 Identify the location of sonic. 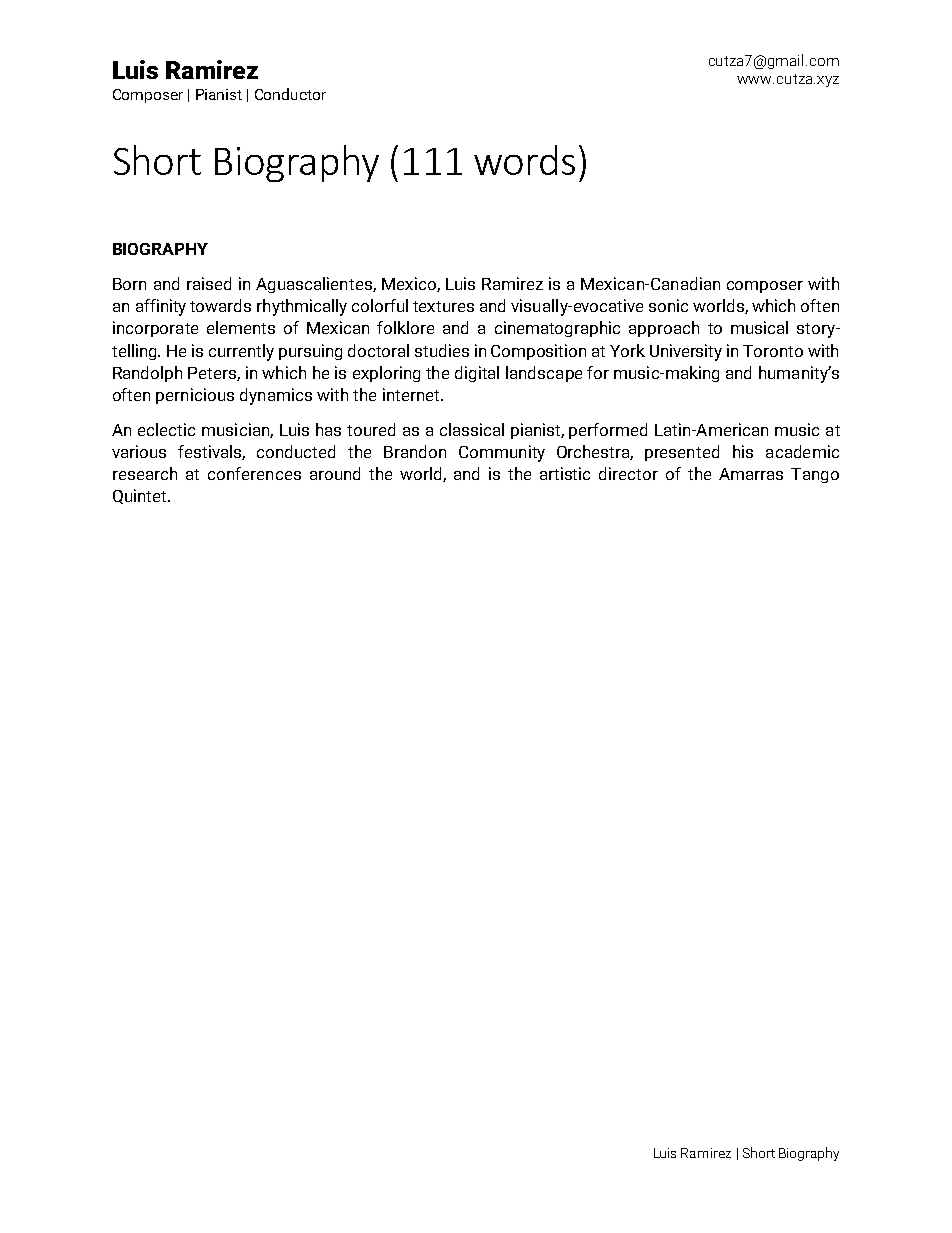
(668, 305).
